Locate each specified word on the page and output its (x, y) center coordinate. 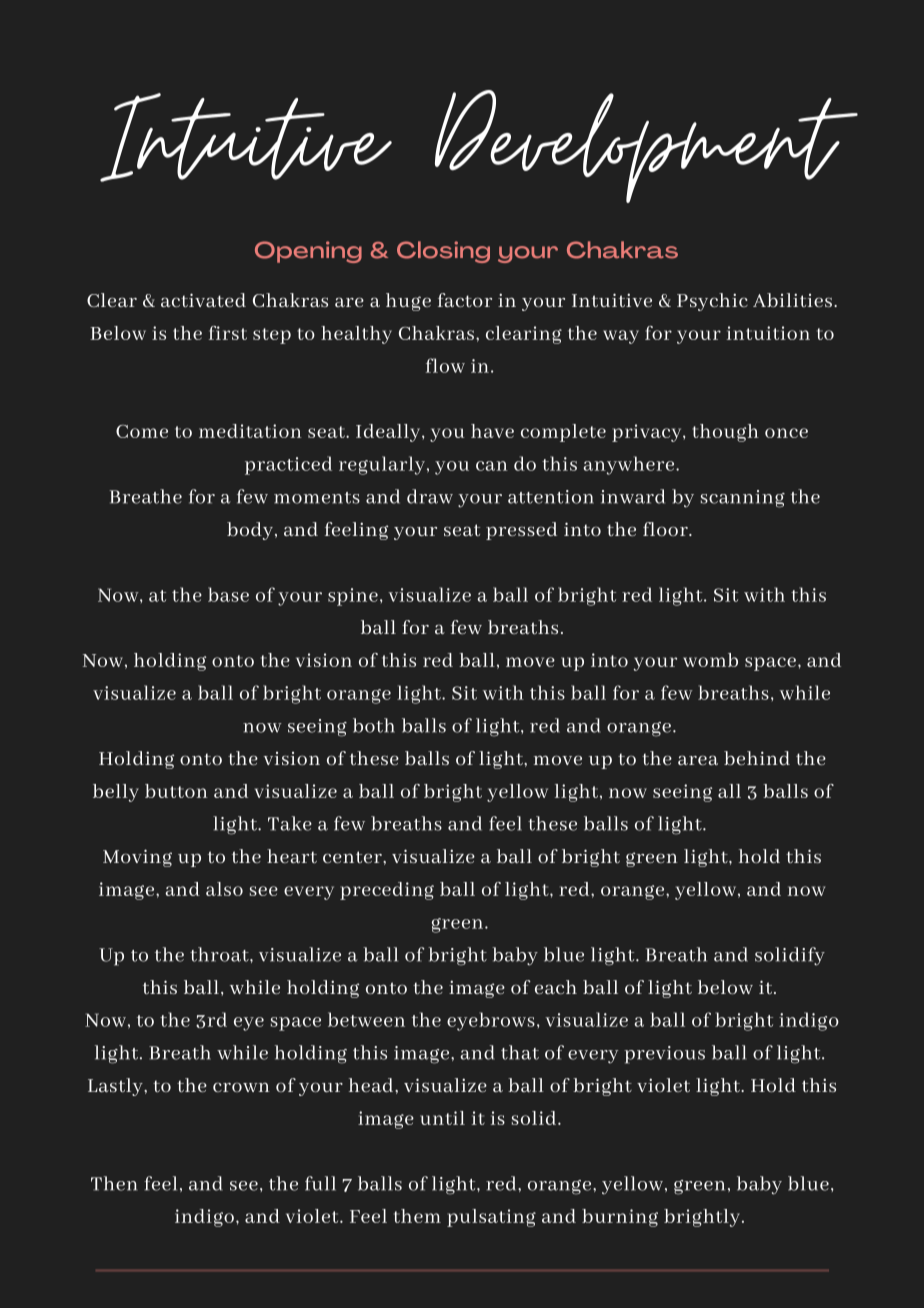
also (224, 889)
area (698, 760)
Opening (308, 252)
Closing (443, 252)
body (251, 531)
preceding (387, 891)
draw (430, 496)
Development (646, 146)
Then (114, 1183)
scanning (743, 499)
